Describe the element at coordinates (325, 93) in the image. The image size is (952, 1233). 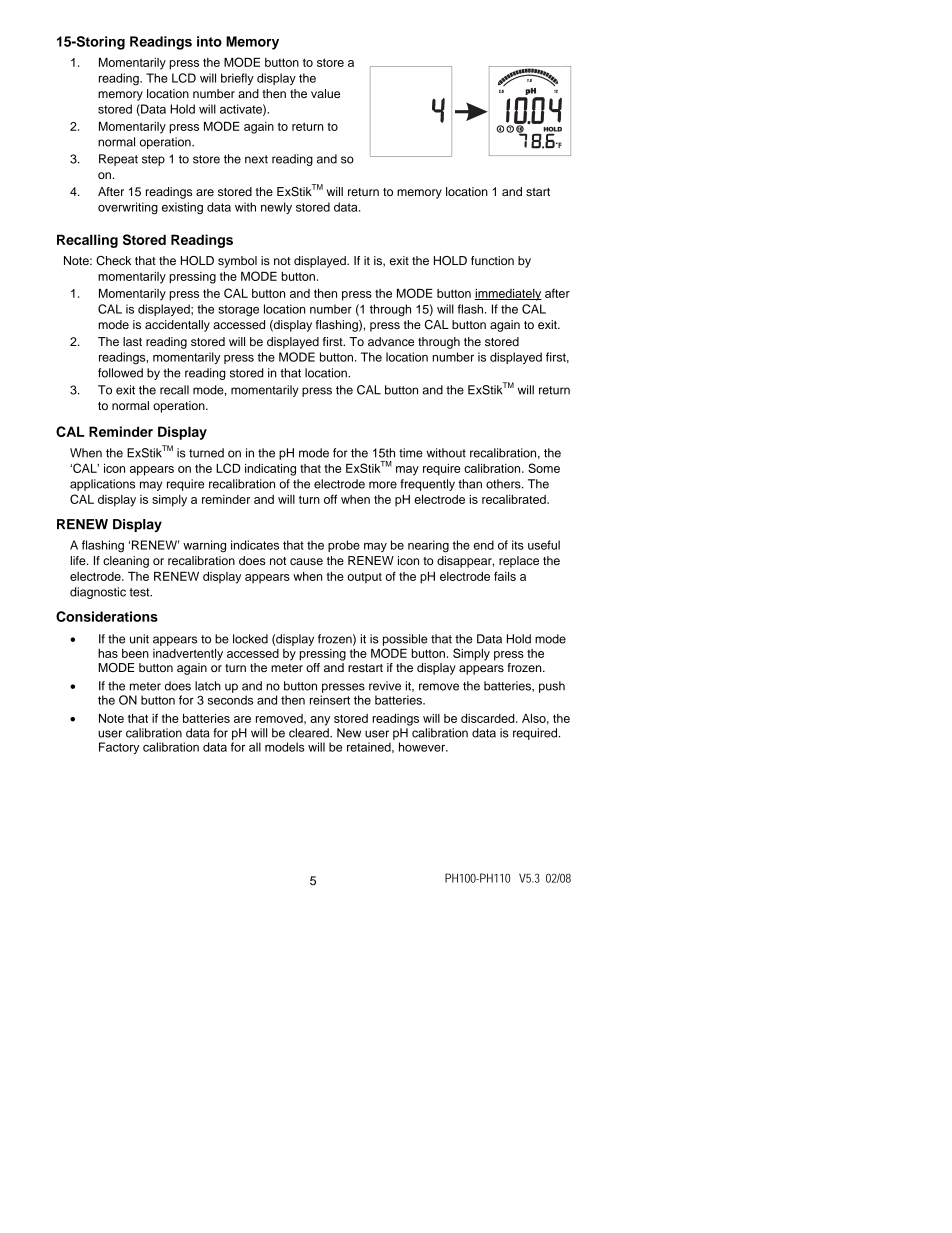
I see `value` at that location.
